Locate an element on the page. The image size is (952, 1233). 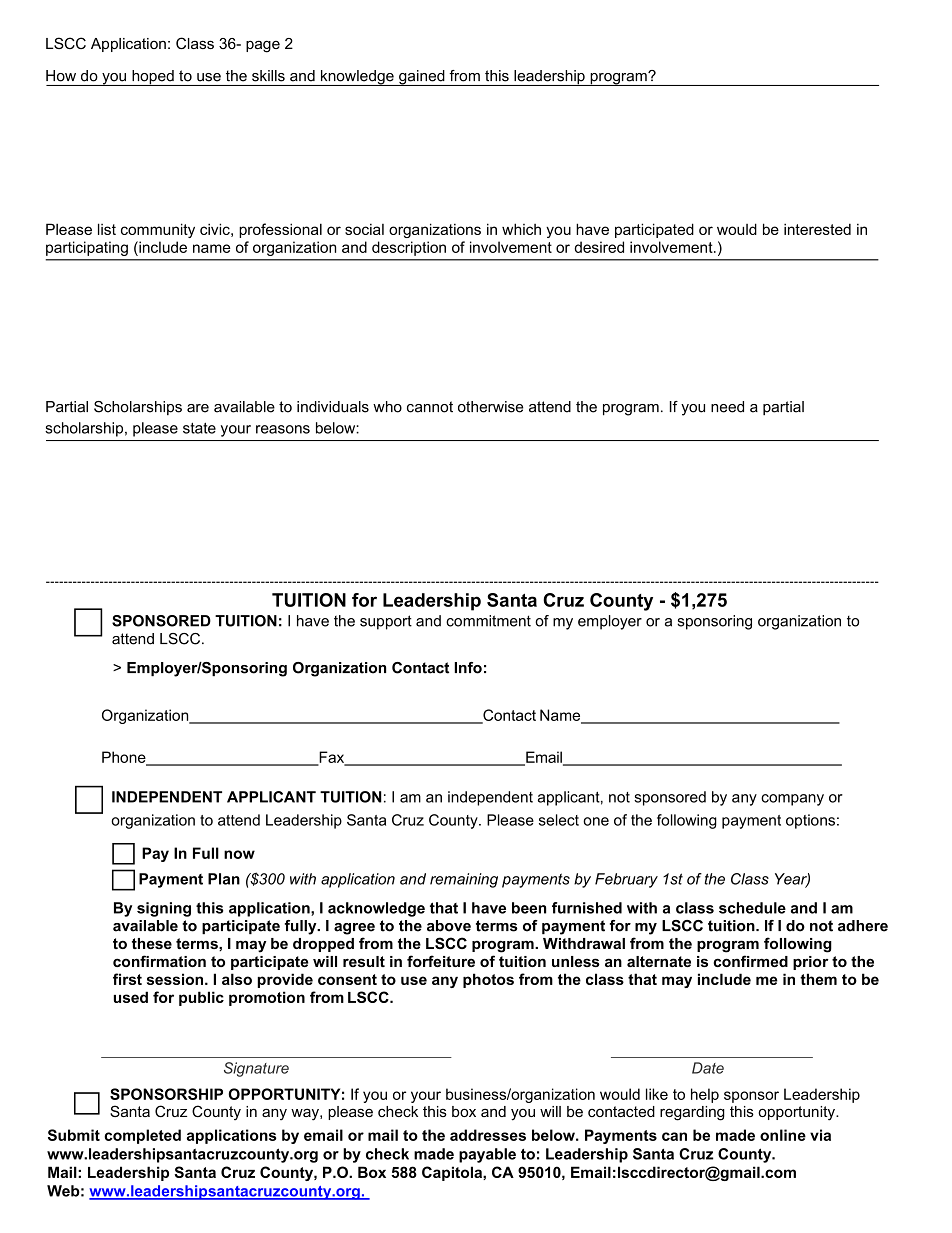
hoped is located at coordinates (153, 78).
